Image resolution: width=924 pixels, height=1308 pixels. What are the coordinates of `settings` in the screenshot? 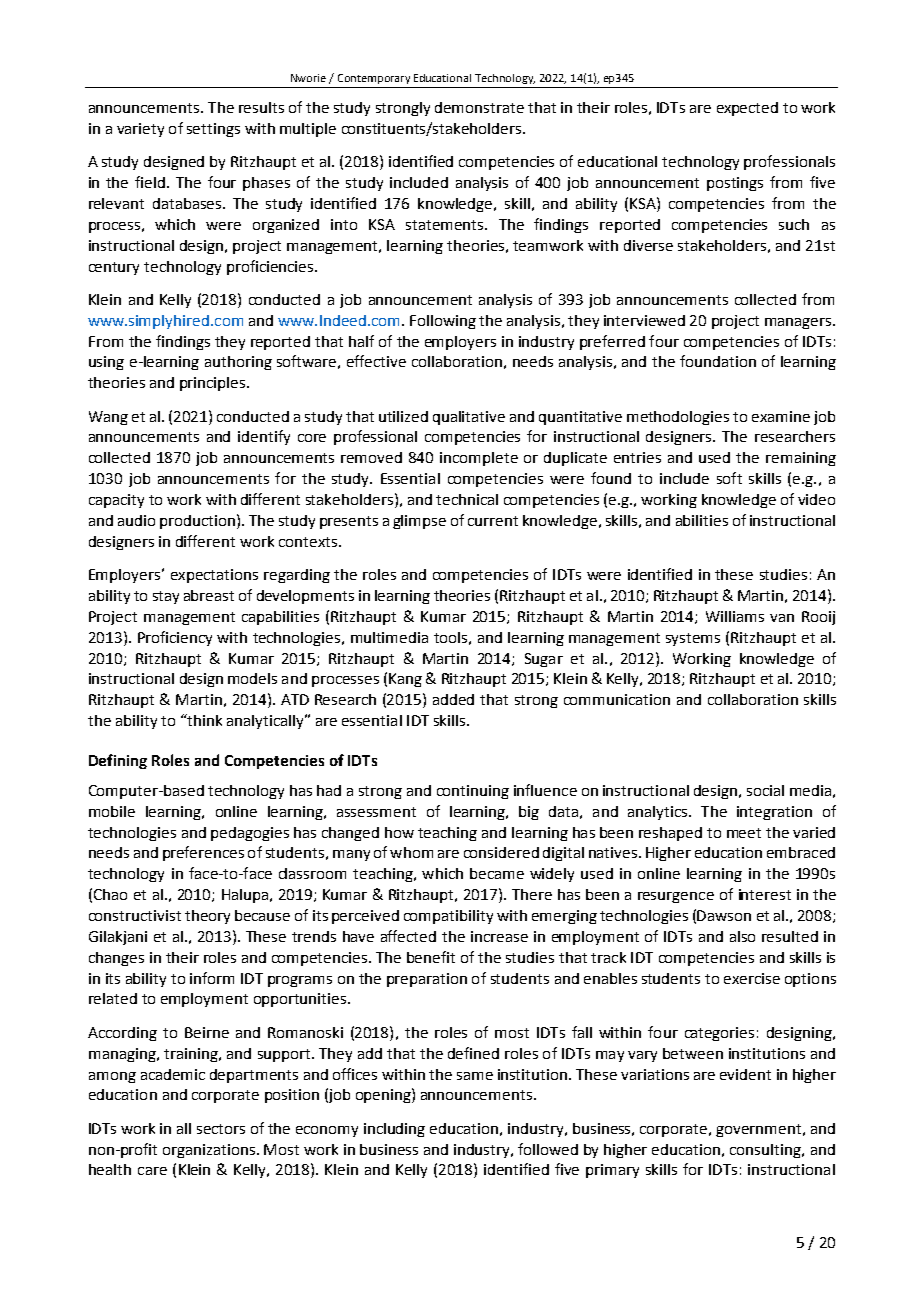 It's located at (213, 130).
